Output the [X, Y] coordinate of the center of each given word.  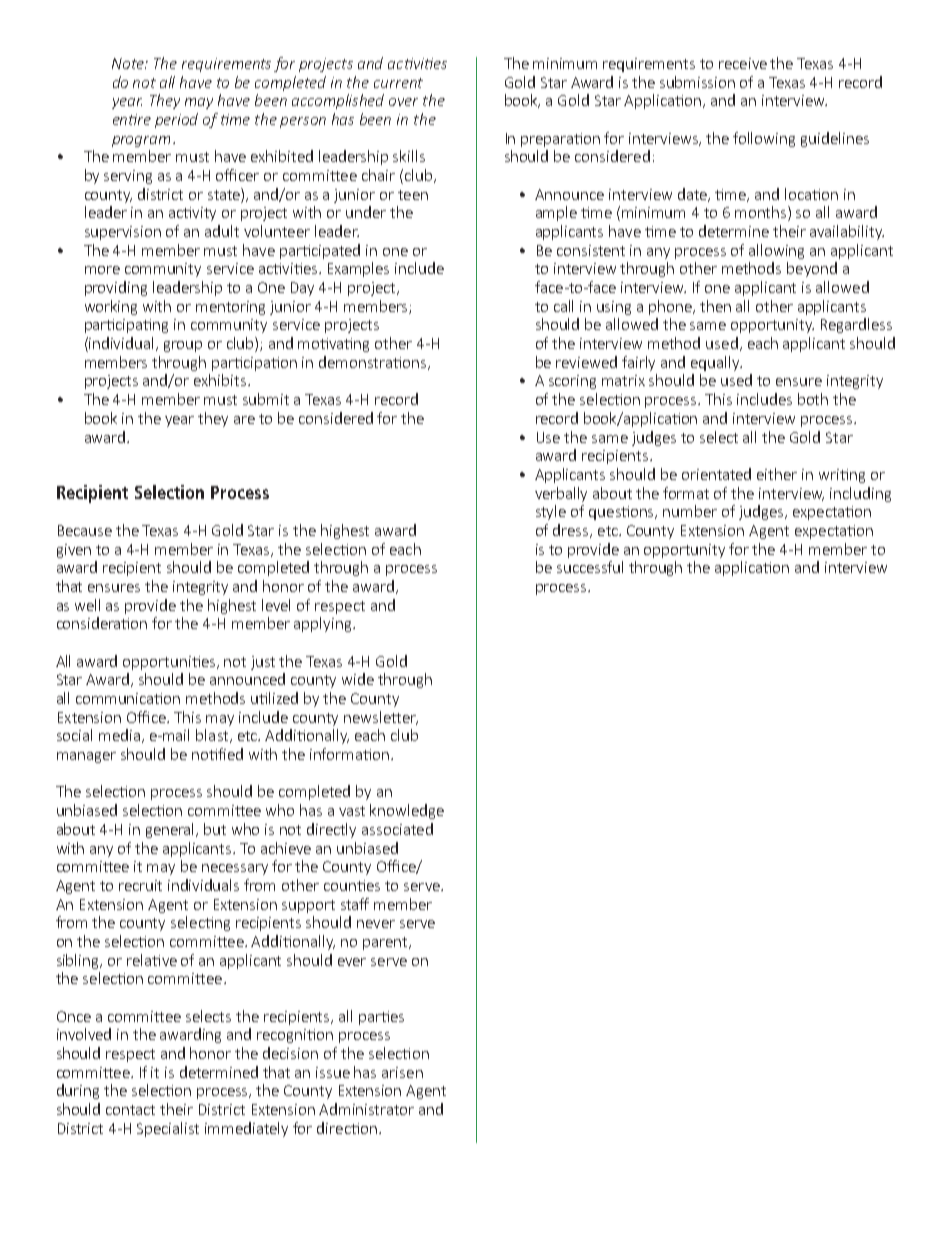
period [176, 120]
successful [590, 567]
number [690, 511]
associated [397, 829]
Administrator [366, 1109]
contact [130, 1110]
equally [716, 363]
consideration [102, 623]
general [171, 830]
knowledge [407, 811]
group [183, 346]
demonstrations [374, 363]
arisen [402, 1072]
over [403, 102]
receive [743, 63]
